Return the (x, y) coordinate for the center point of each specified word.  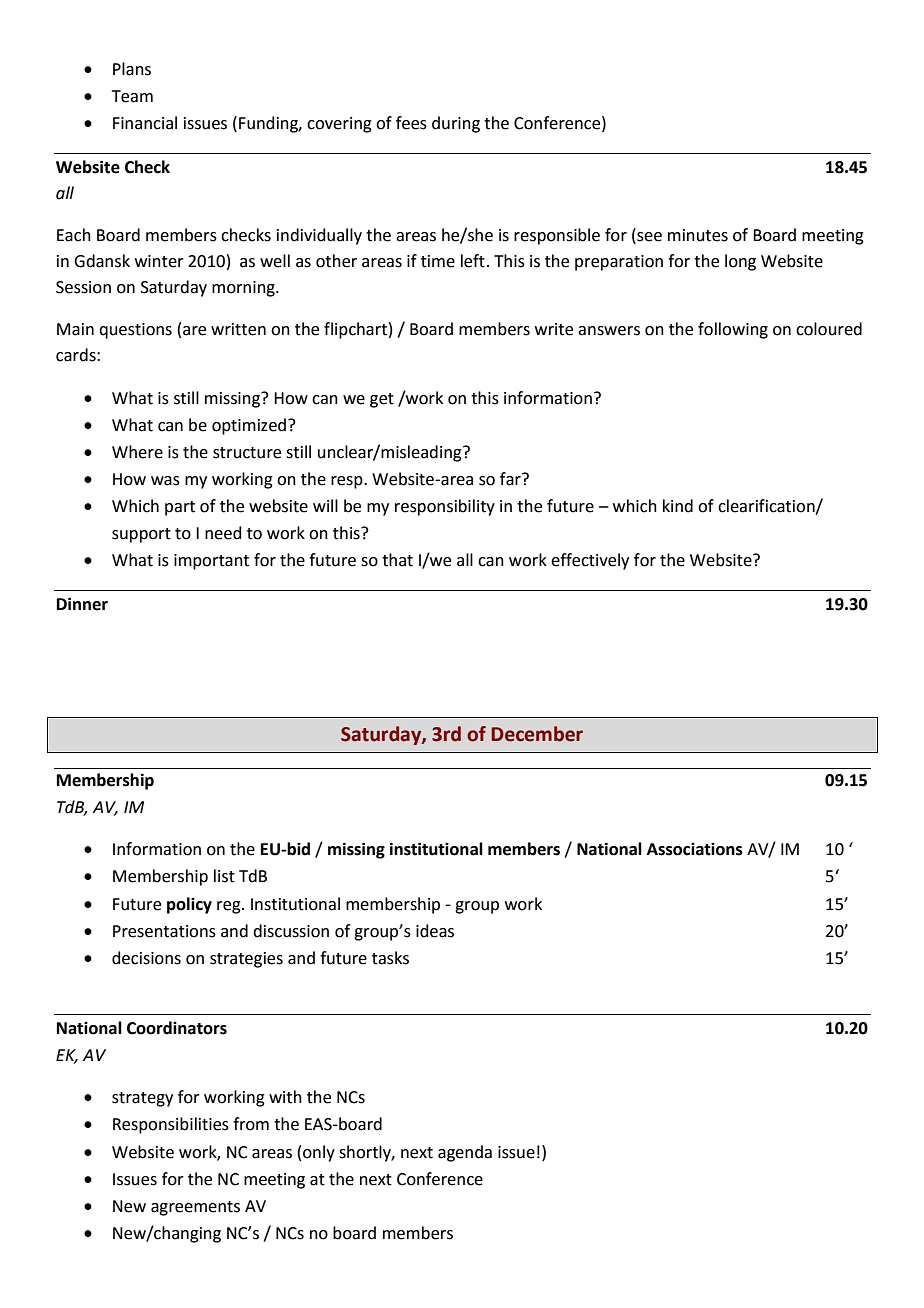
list (224, 876)
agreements (195, 1208)
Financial (145, 123)
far (511, 479)
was (165, 481)
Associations (695, 849)
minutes (698, 235)
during (456, 124)
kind (678, 506)
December (537, 734)
